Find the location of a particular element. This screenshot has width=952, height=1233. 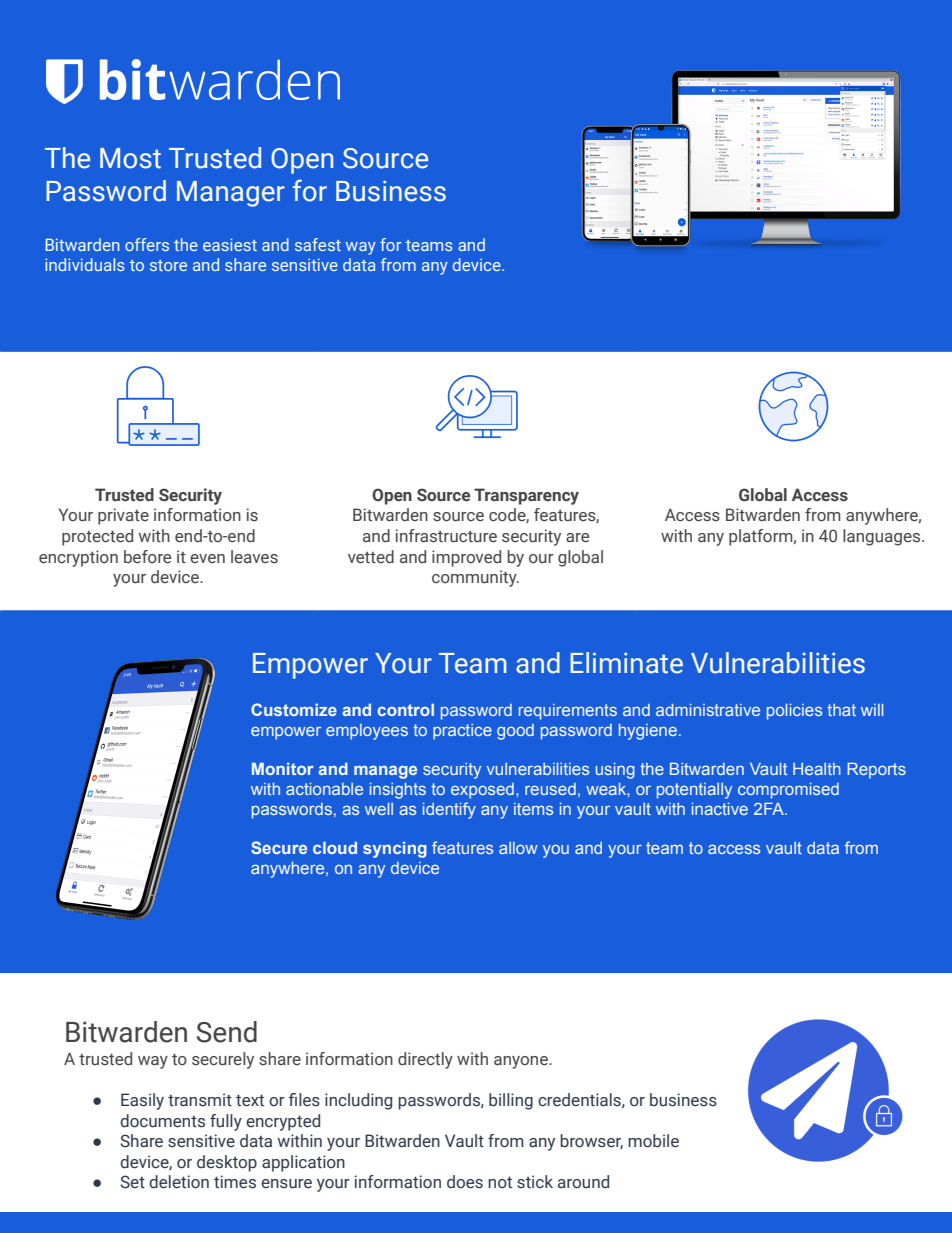

community is located at coordinates (475, 578).
